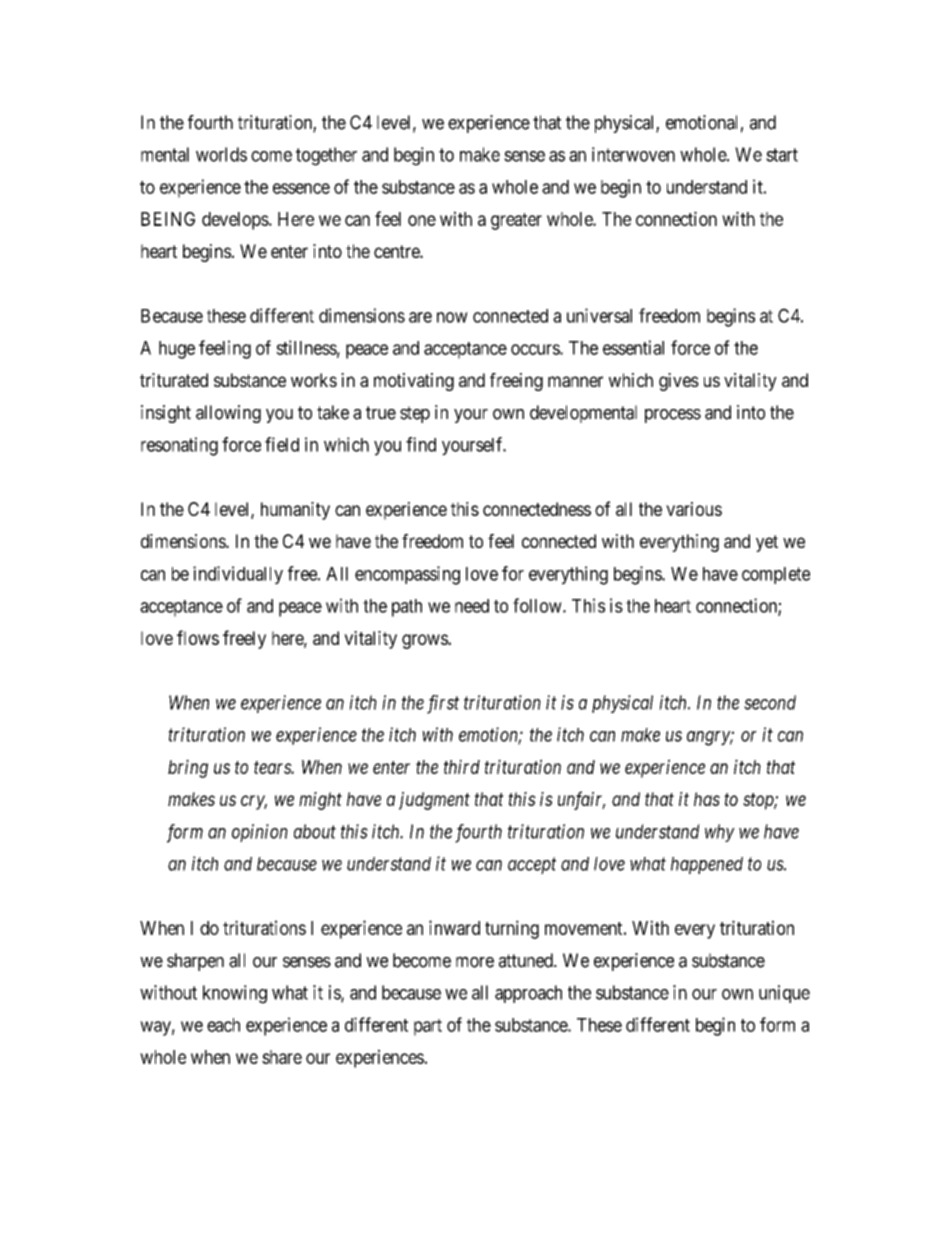  What do you see at coordinates (462, 766) in the screenshot?
I see `third` at bounding box center [462, 766].
